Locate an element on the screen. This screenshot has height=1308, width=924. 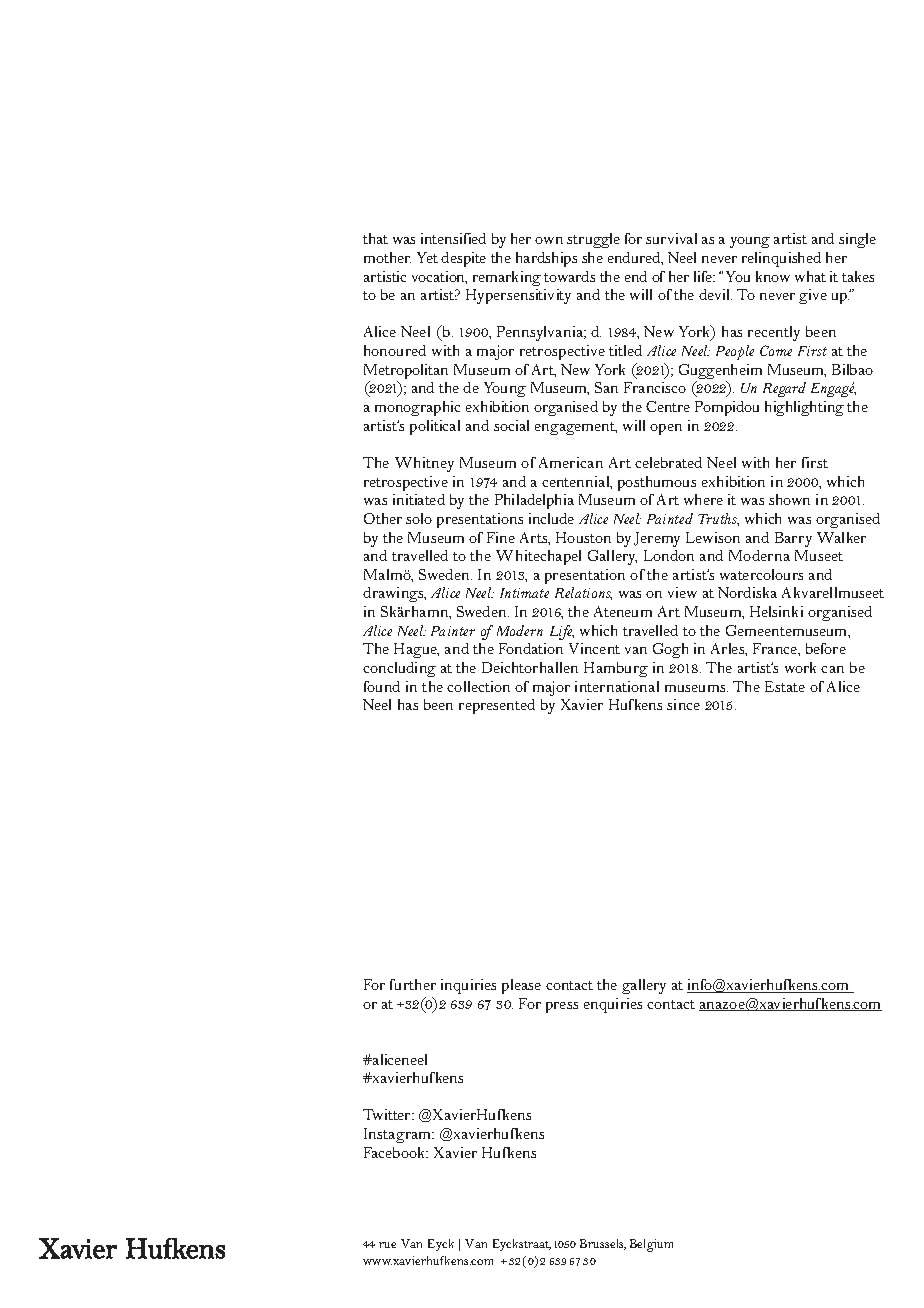
struggle is located at coordinates (593, 240).
